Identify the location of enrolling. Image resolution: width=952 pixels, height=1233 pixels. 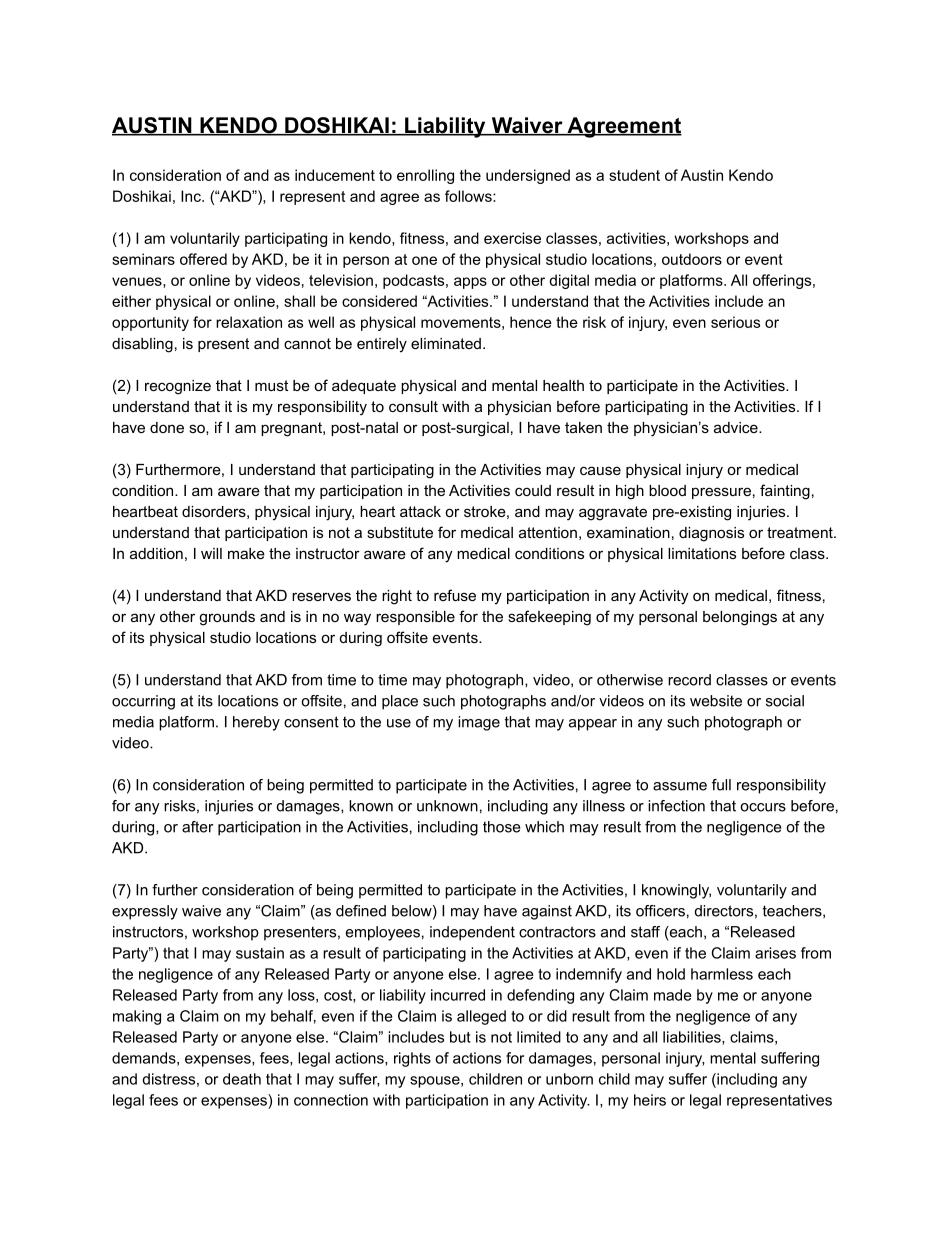
(425, 176).
